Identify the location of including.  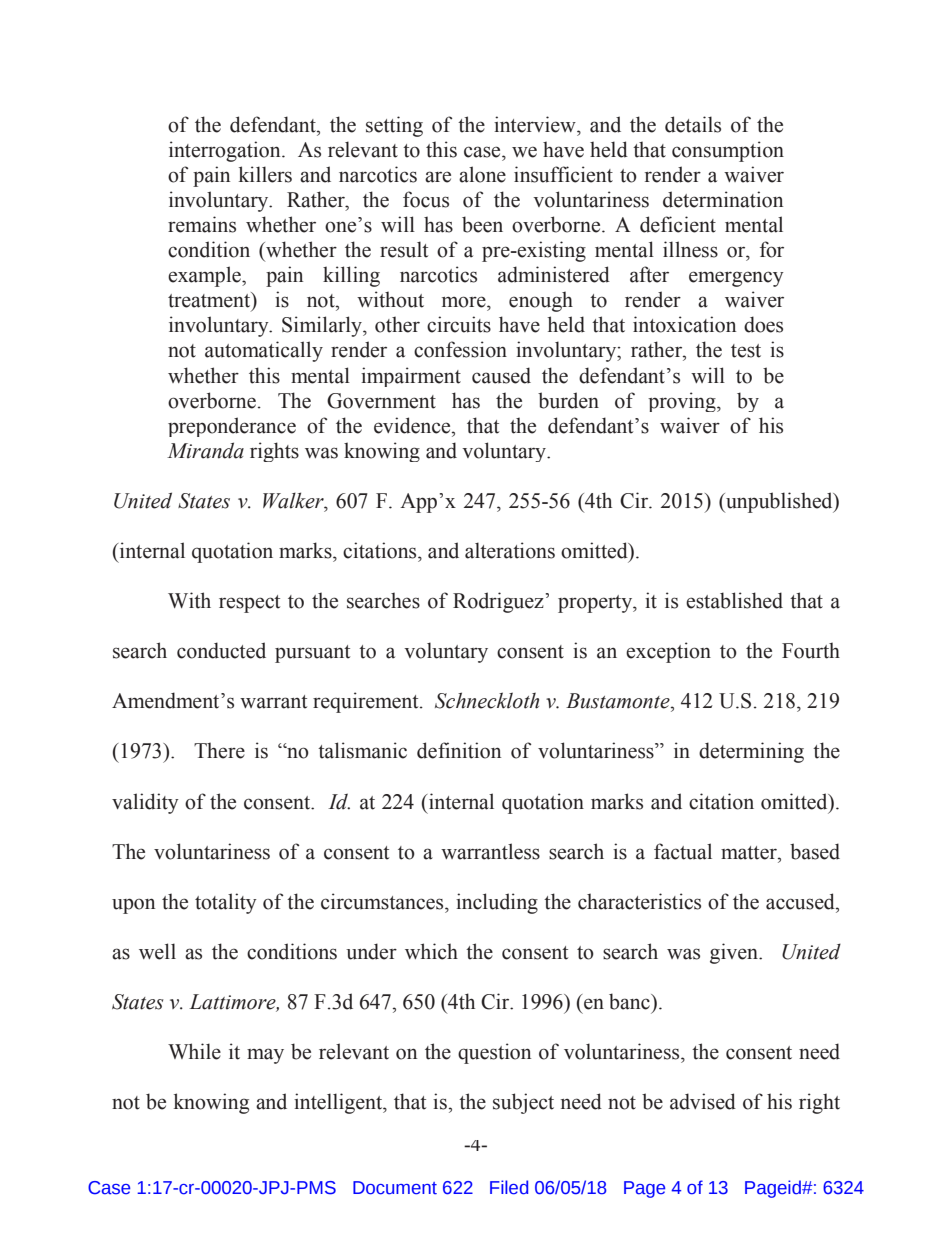
(497, 903).
